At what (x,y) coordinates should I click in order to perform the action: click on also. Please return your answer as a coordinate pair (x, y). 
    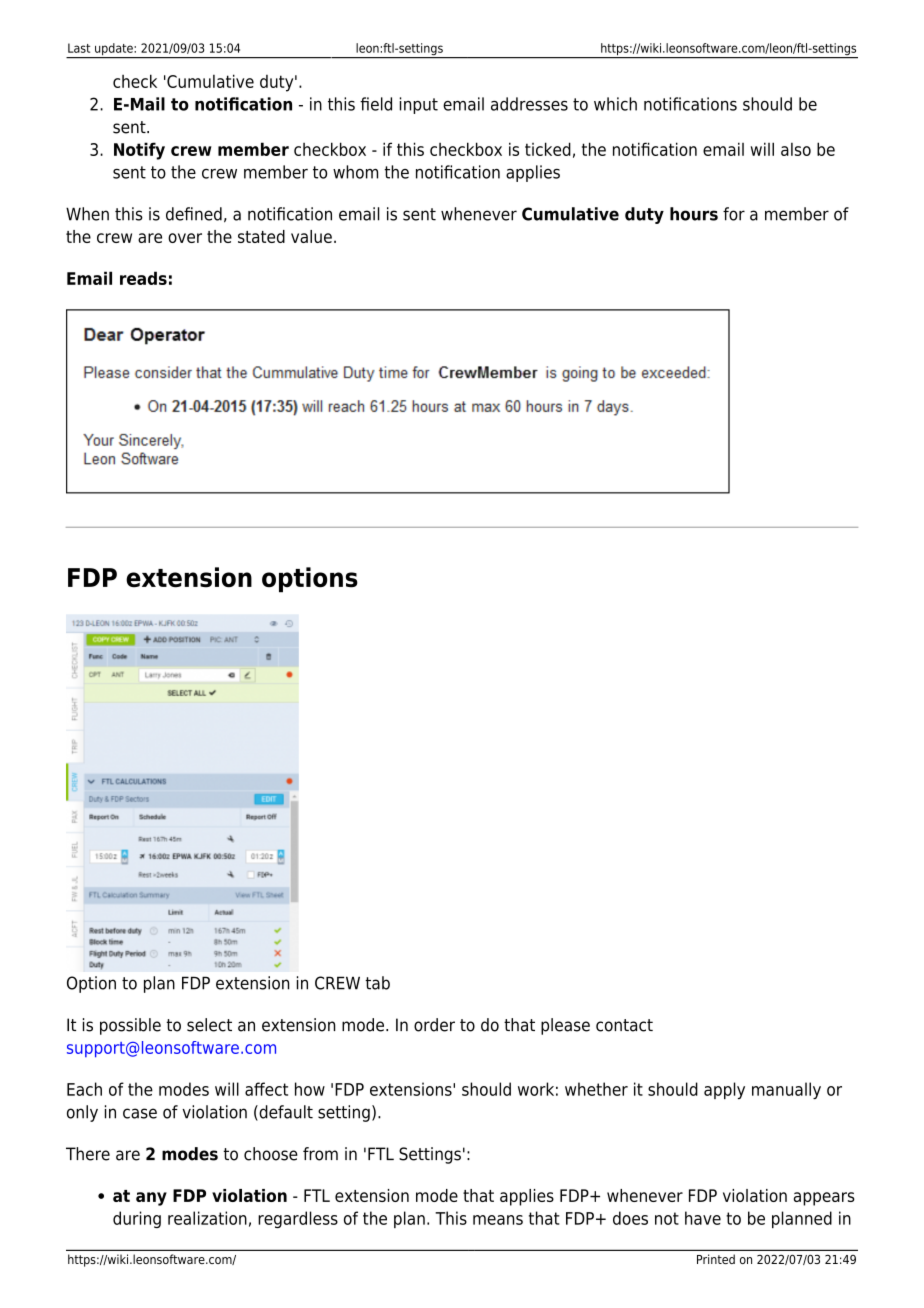
    Looking at the image, I should click on (796, 149).
